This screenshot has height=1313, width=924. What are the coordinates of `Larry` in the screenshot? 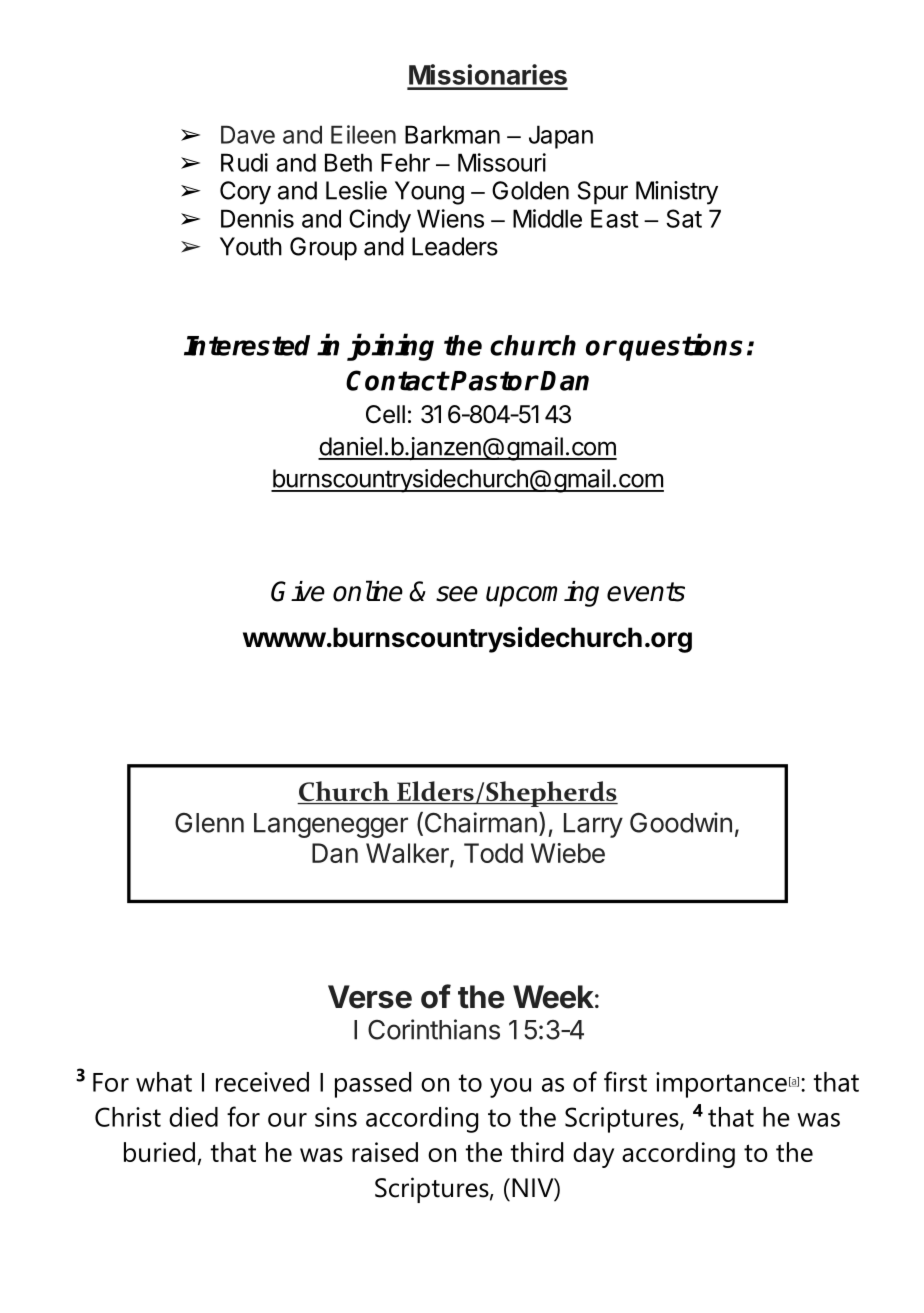 It's located at (593, 825).
